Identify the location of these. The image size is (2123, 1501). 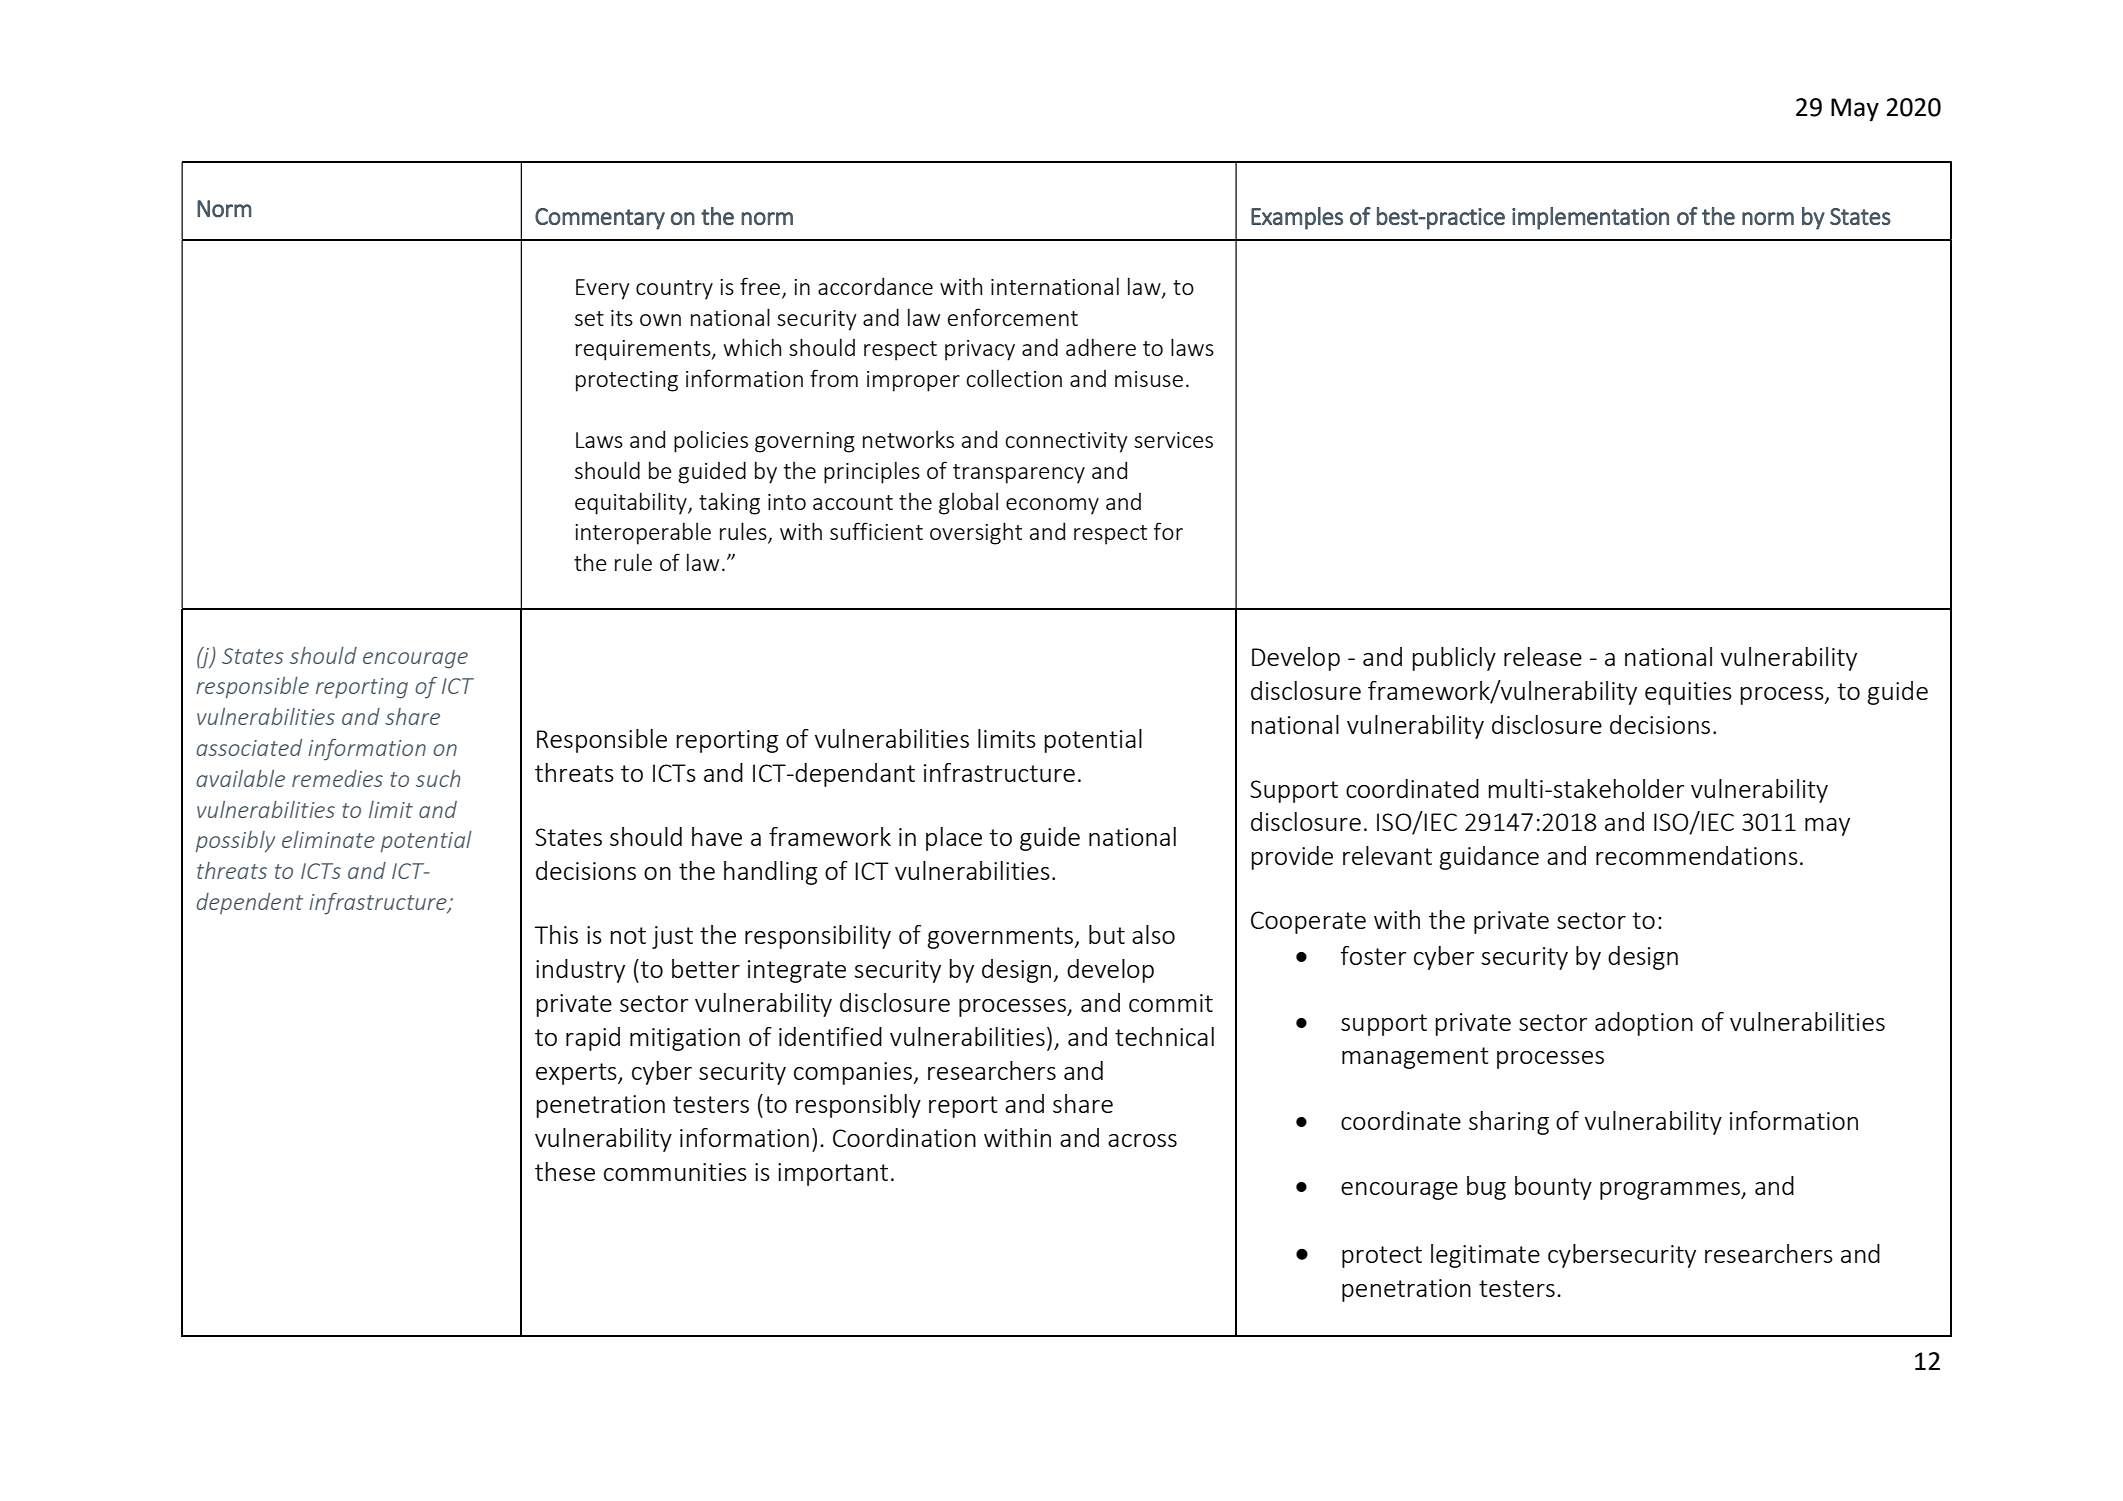
(565, 1171).
